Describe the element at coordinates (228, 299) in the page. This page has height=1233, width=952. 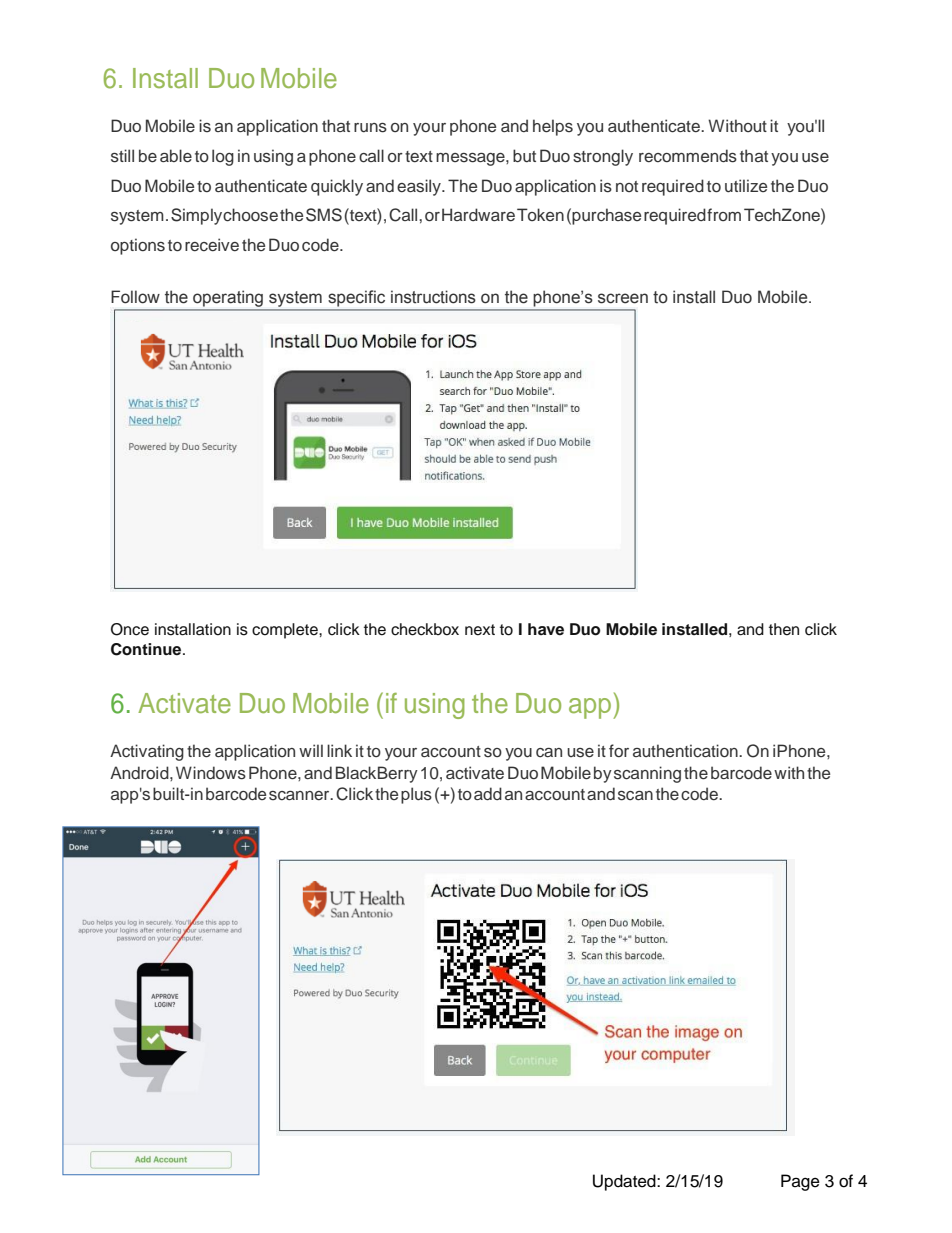
I see `operating` at that location.
